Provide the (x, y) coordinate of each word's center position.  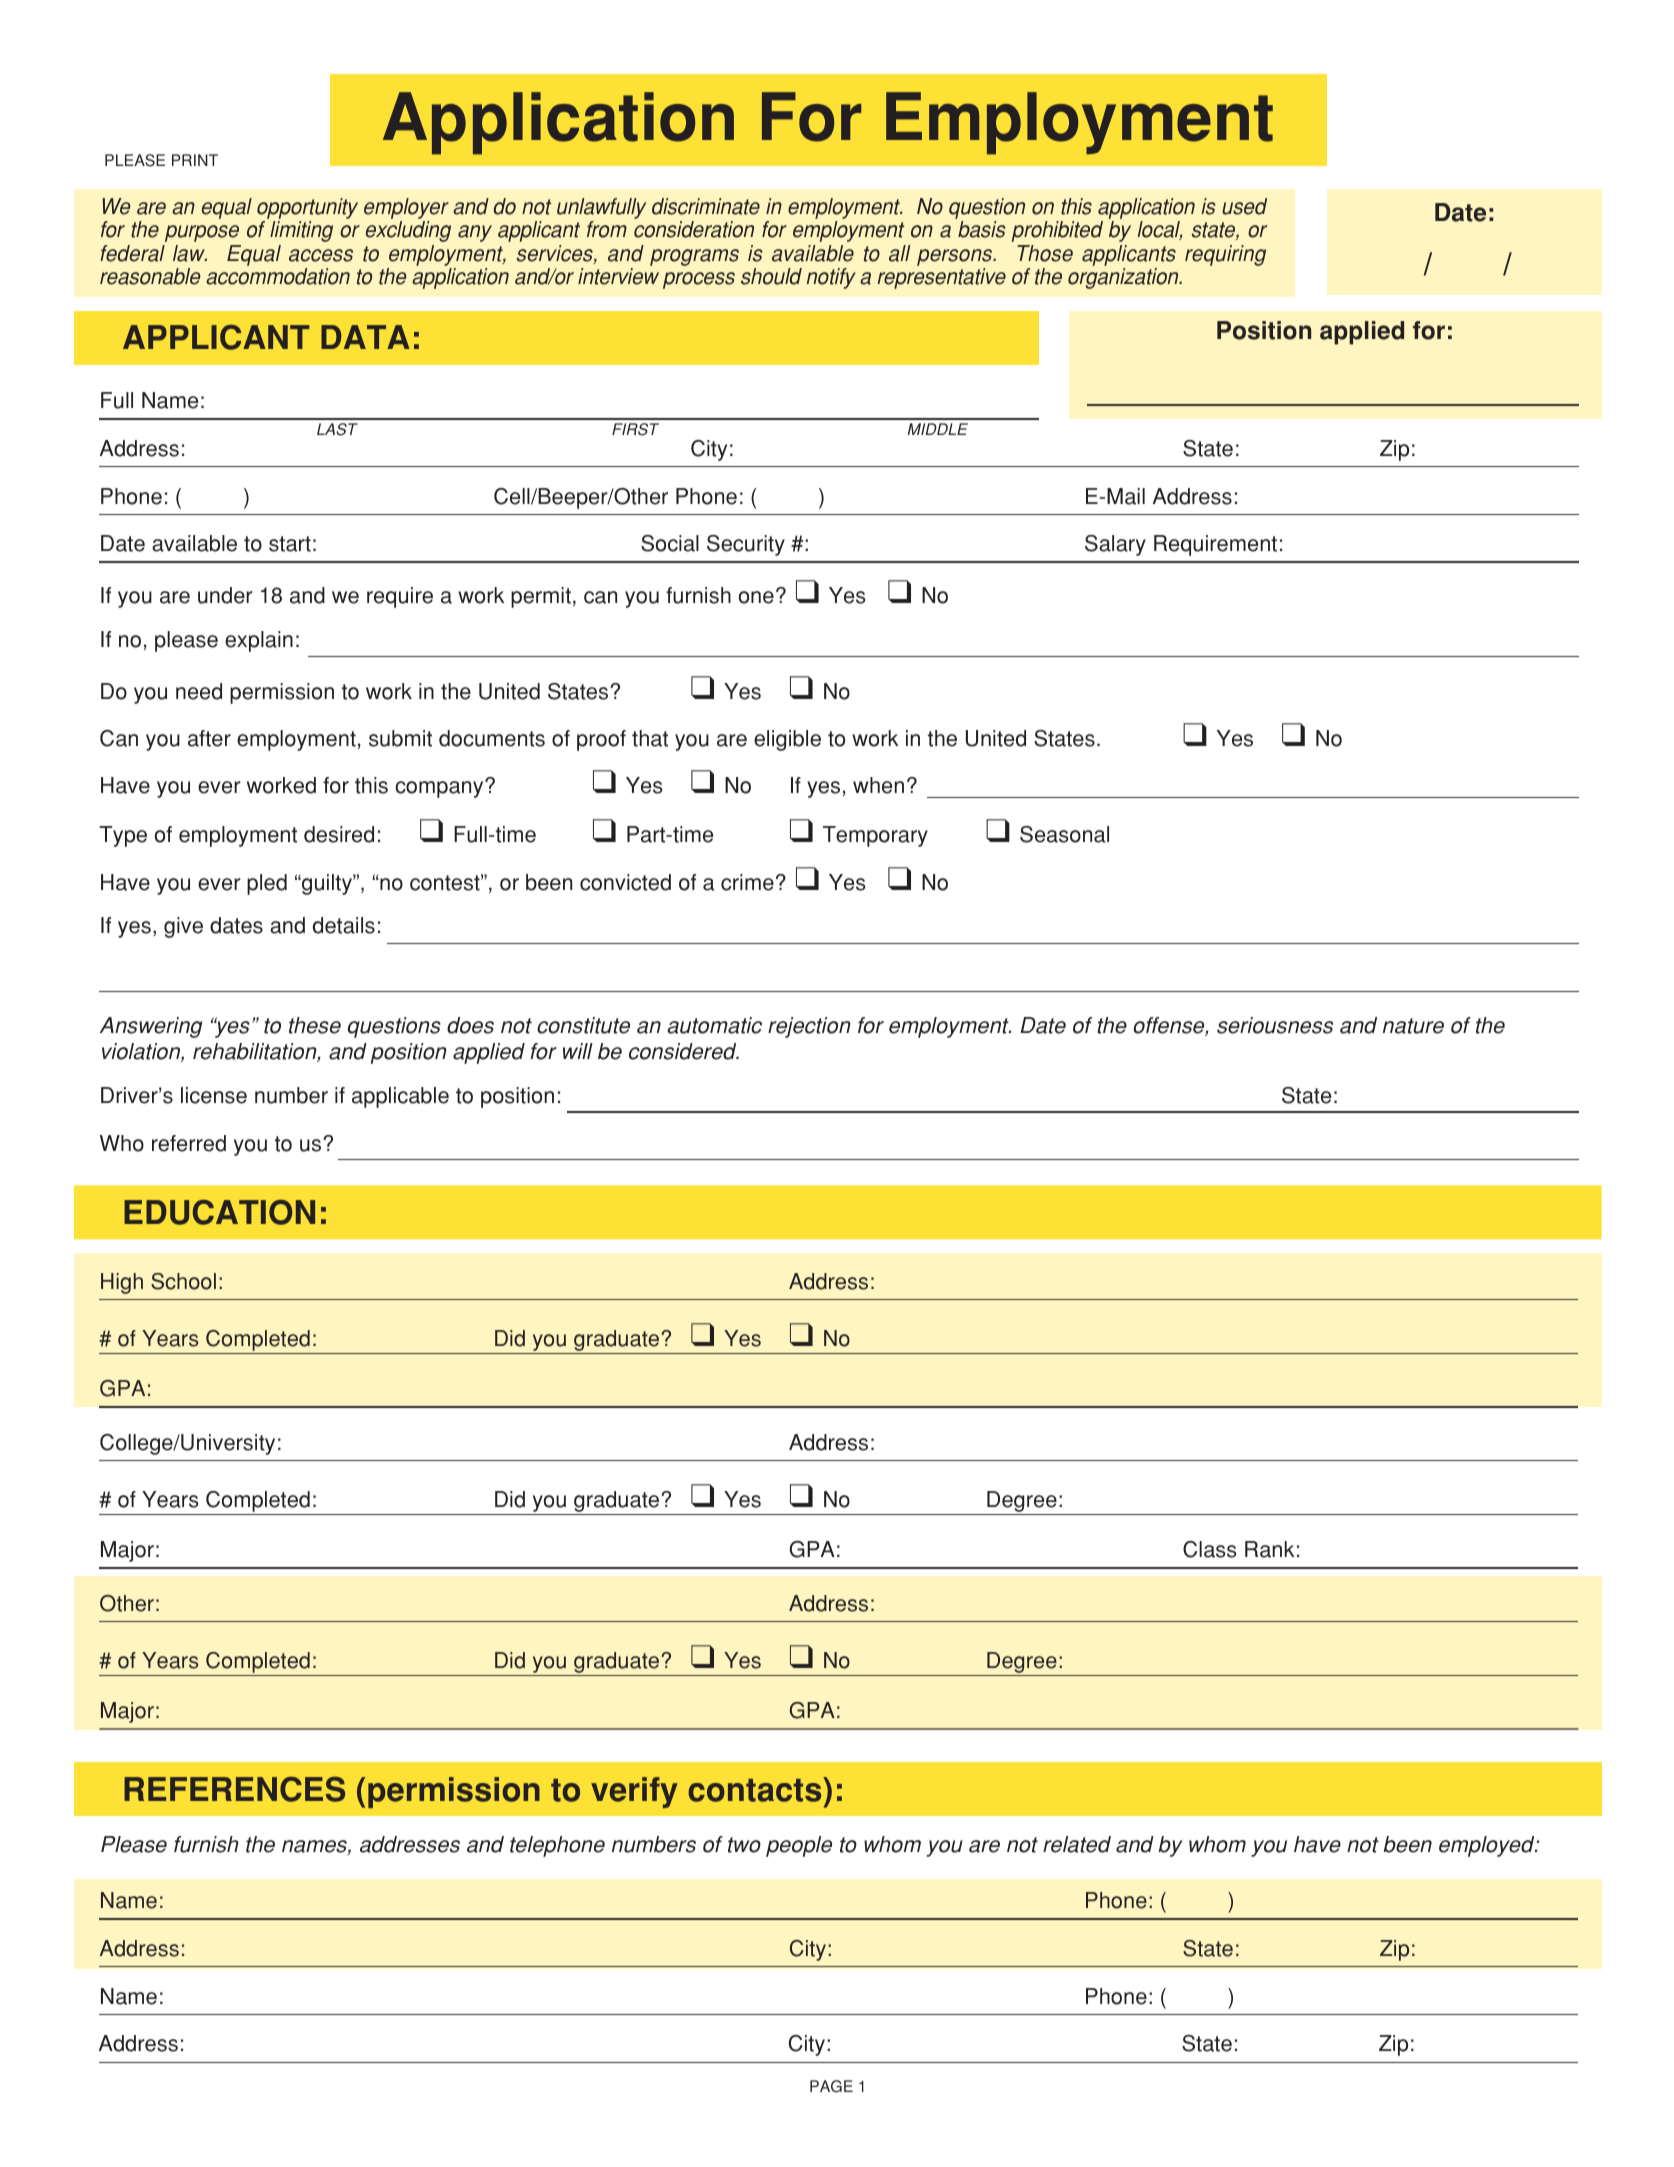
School (183, 1281)
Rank (1269, 1549)
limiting (301, 231)
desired (339, 834)
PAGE (831, 2086)
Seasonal (1064, 834)
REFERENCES (234, 1789)
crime (747, 882)
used (1244, 206)
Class (1209, 1549)
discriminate (706, 206)
